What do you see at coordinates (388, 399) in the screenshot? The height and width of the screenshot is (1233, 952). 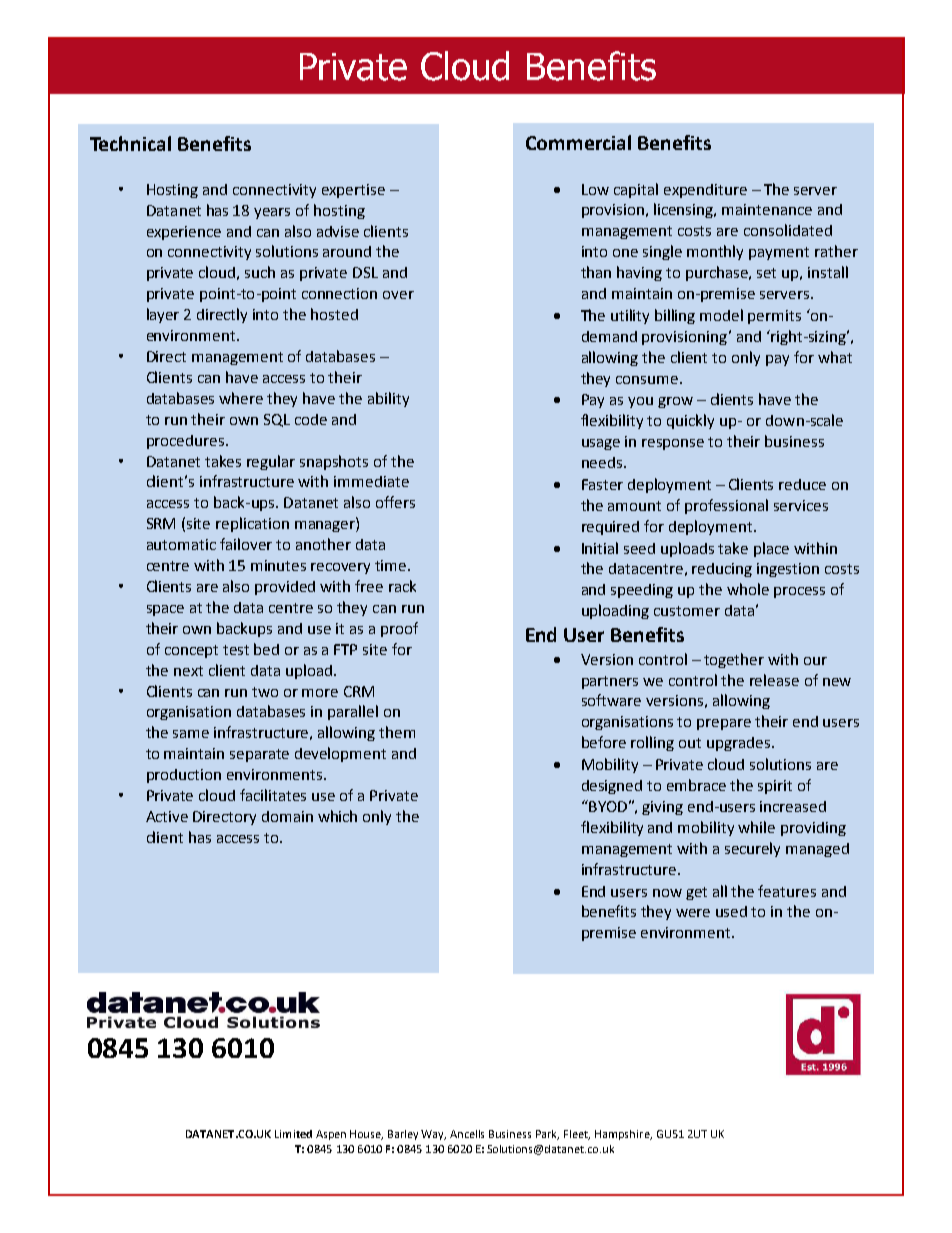 I see `ability` at bounding box center [388, 399].
